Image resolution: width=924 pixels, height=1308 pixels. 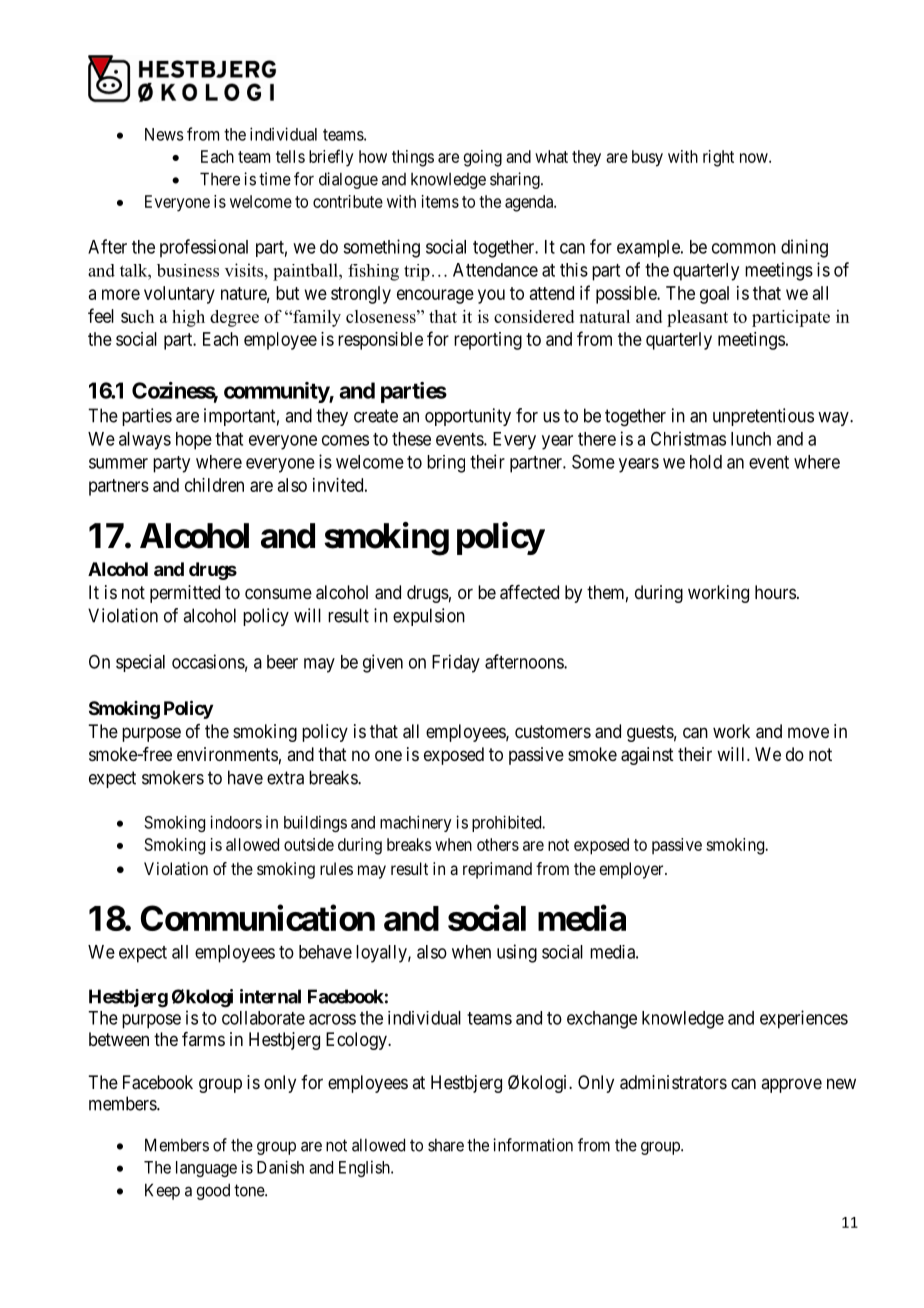 I want to click on News, so click(x=164, y=134).
